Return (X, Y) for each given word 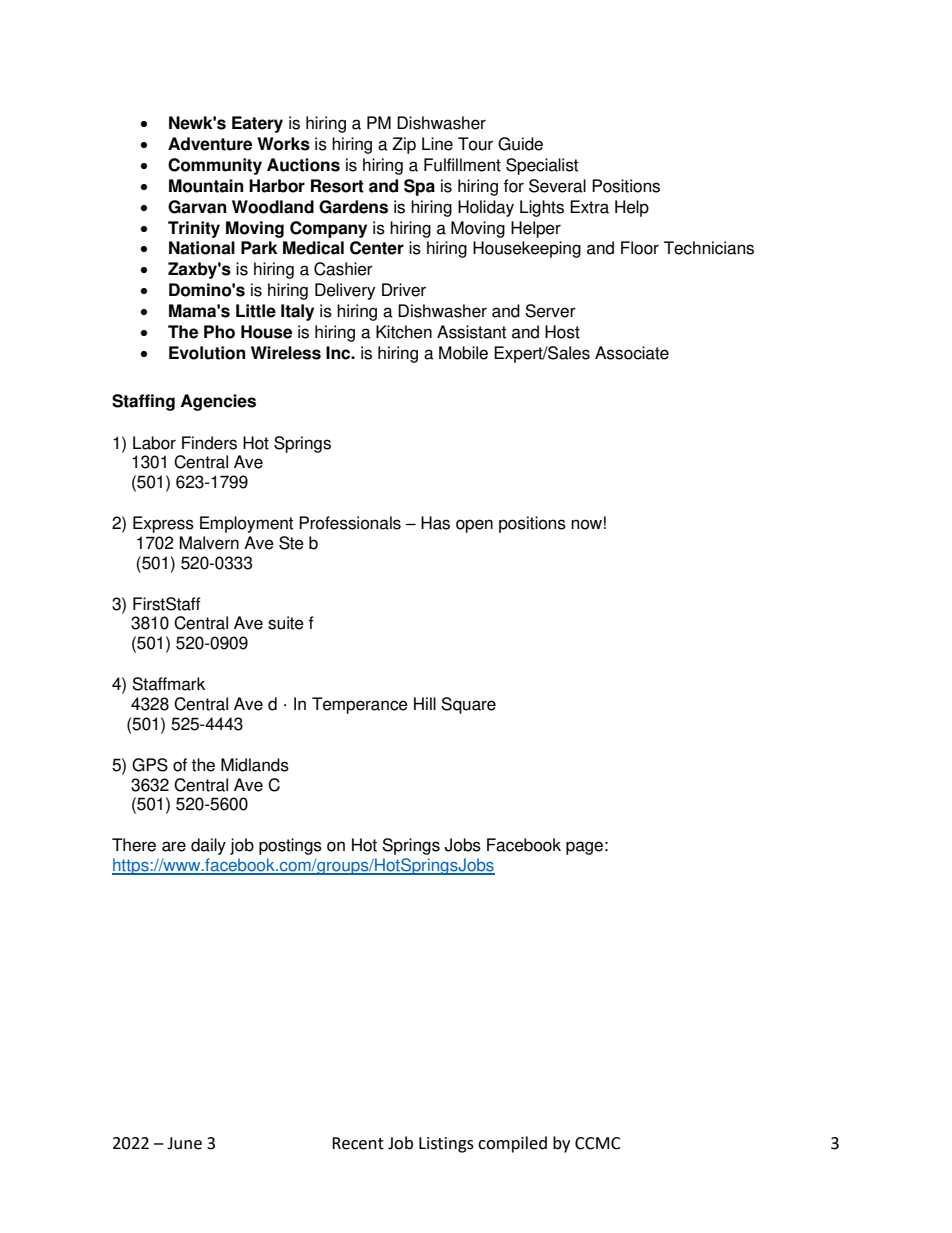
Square (468, 705)
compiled (512, 1144)
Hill (425, 703)
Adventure (210, 144)
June (184, 1143)
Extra (589, 207)
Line (437, 144)
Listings (446, 1145)
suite (286, 623)
